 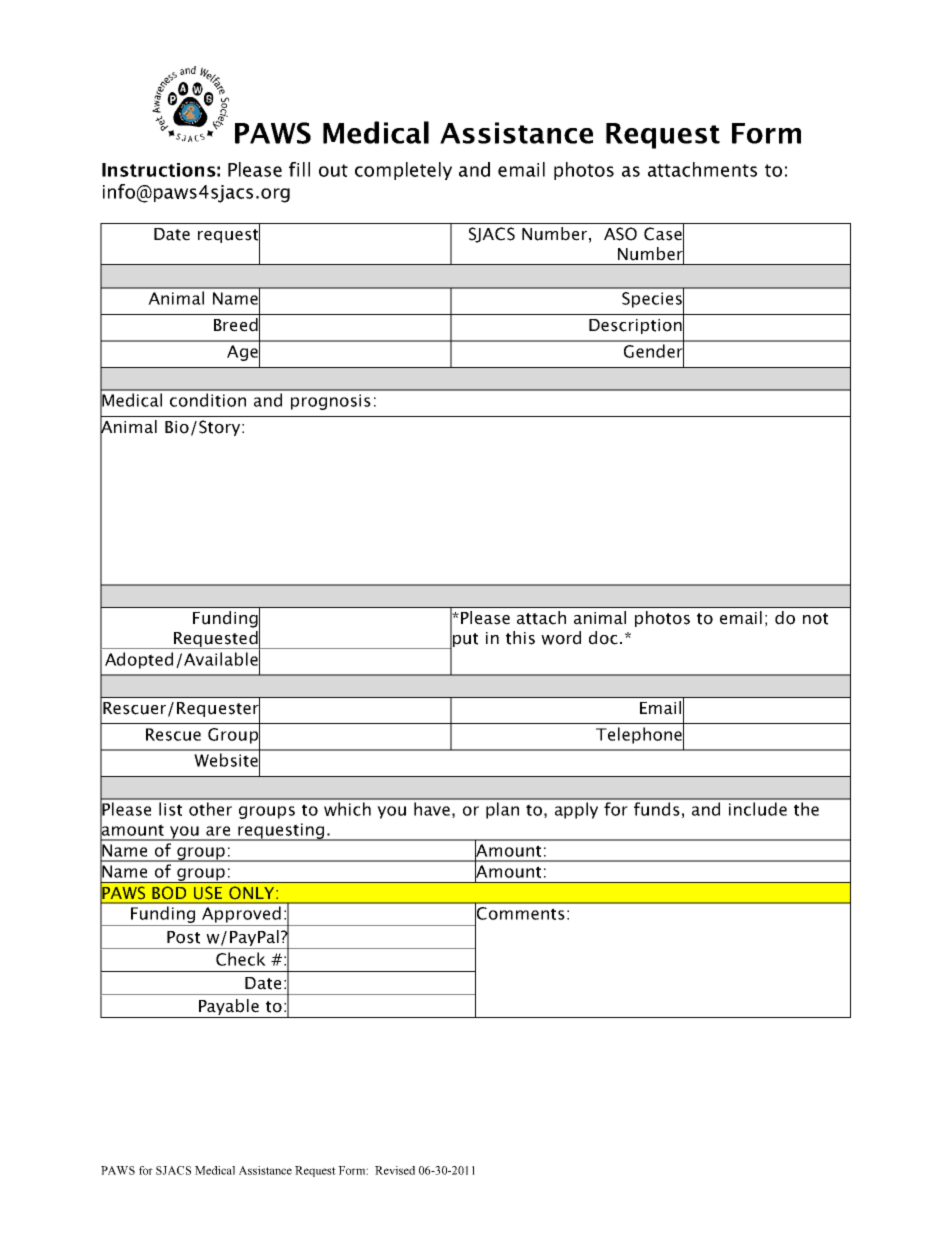 I want to click on this, so click(x=520, y=638).
